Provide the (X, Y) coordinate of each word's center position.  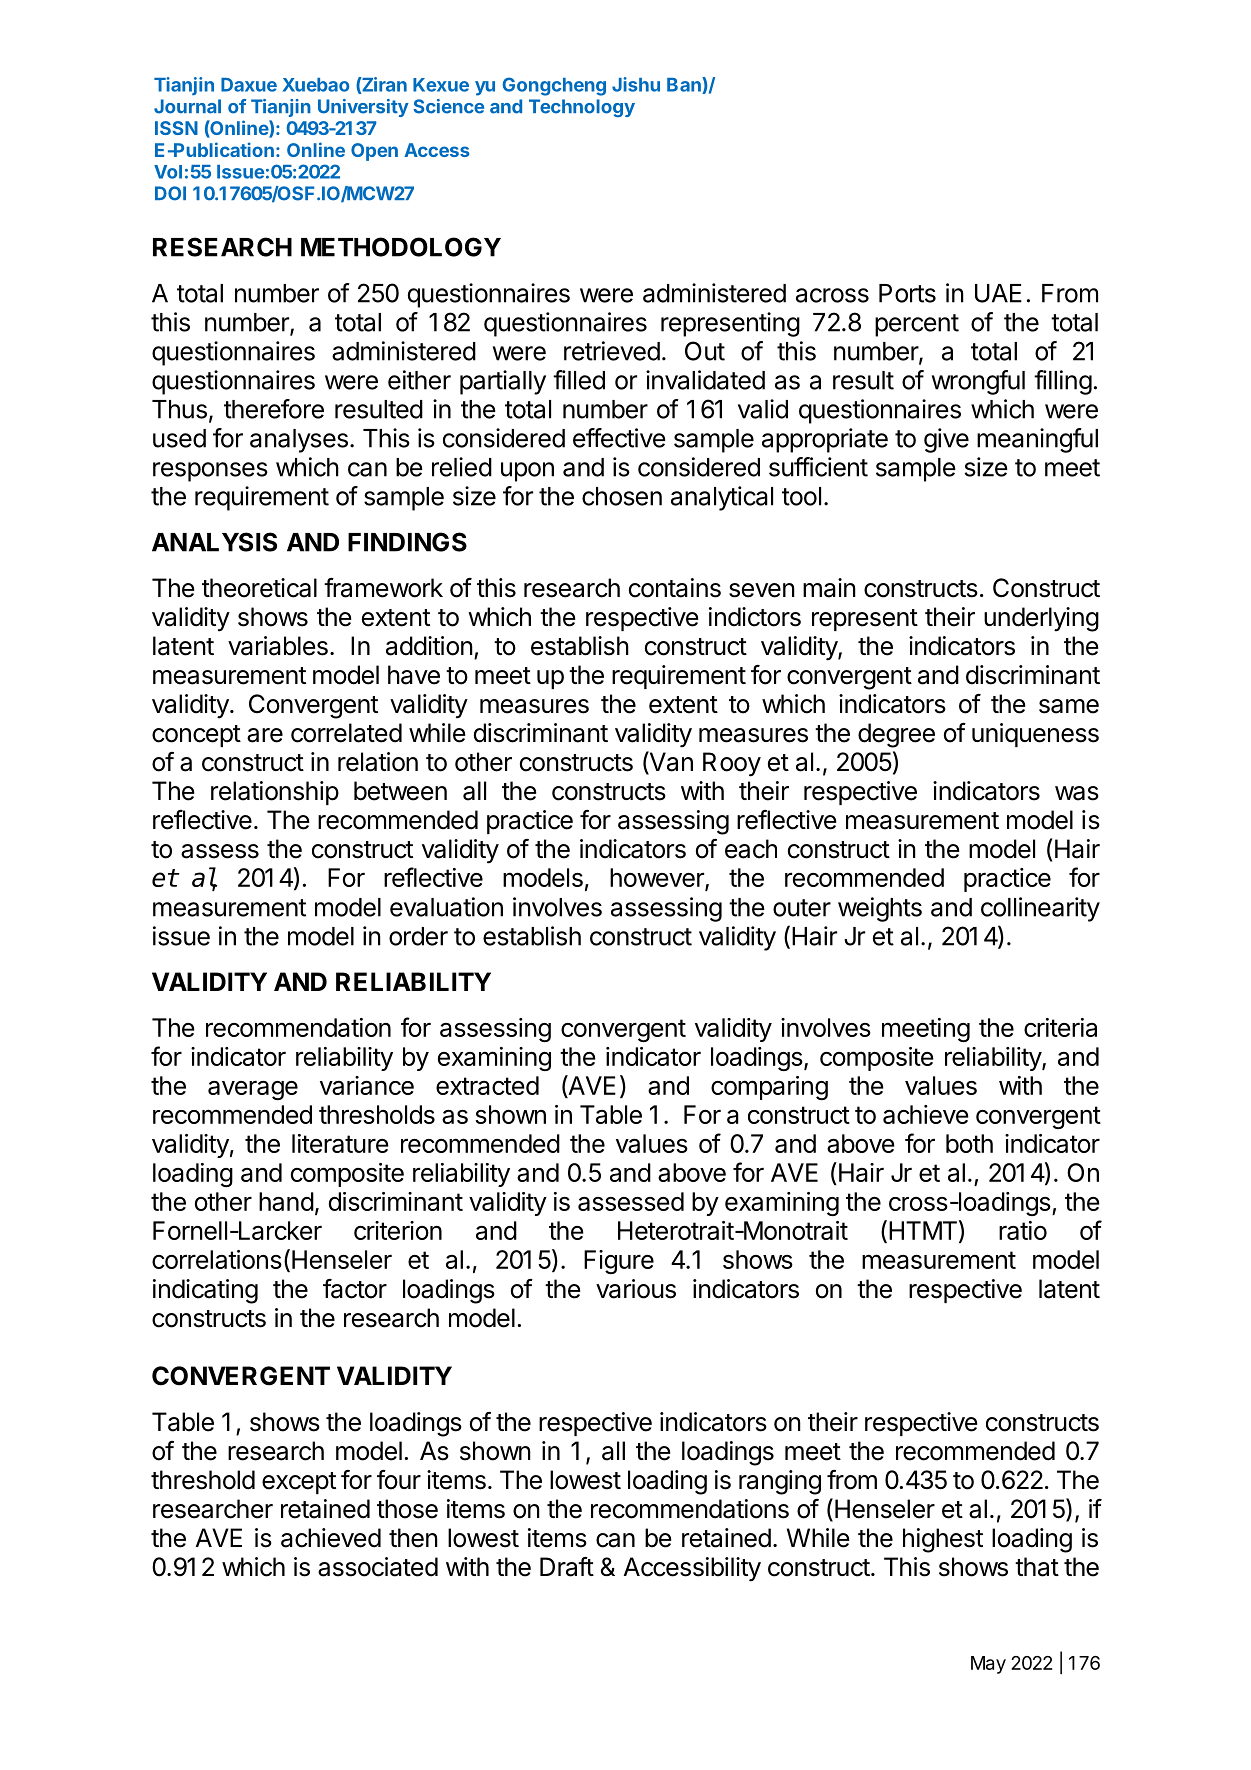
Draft (567, 1567)
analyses (299, 441)
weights (880, 909)
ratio (1023, 1230)
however (658, 879)
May (988, 1665)
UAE (998, 293)
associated (378, 1567)
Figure (619, 1262)
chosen (622, 496)
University (363, 108)
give (946, 440)
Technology (582, 108)
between (400, 791)
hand (286, 1201)
